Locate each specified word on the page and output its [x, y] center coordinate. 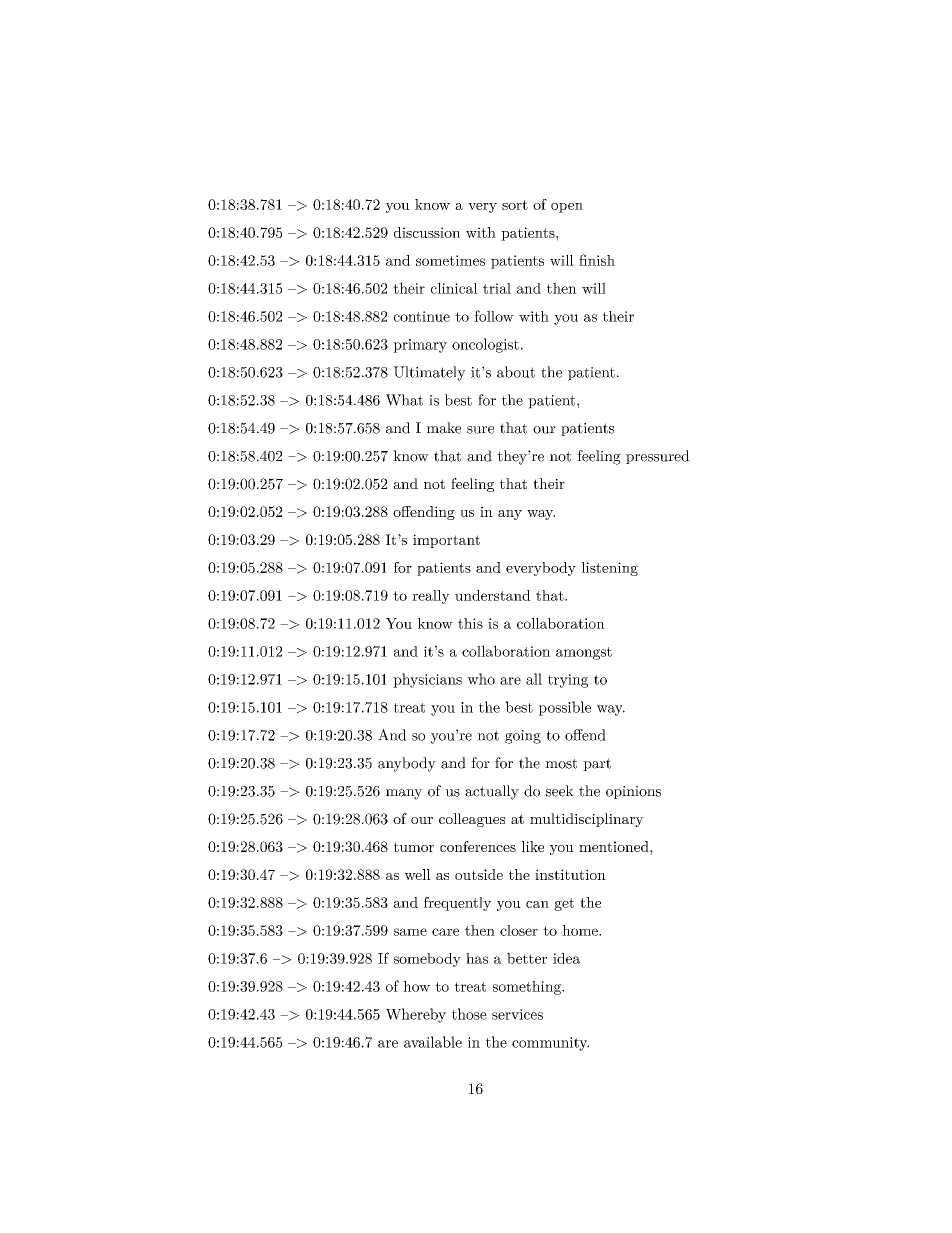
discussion [427, 232]
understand [493, 595]
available [433, 1042]
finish [597, 260]
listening [609, 569]
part [597, 764]
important [446, 541]
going [523, 737]
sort [515, 205]
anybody [407, 764]
